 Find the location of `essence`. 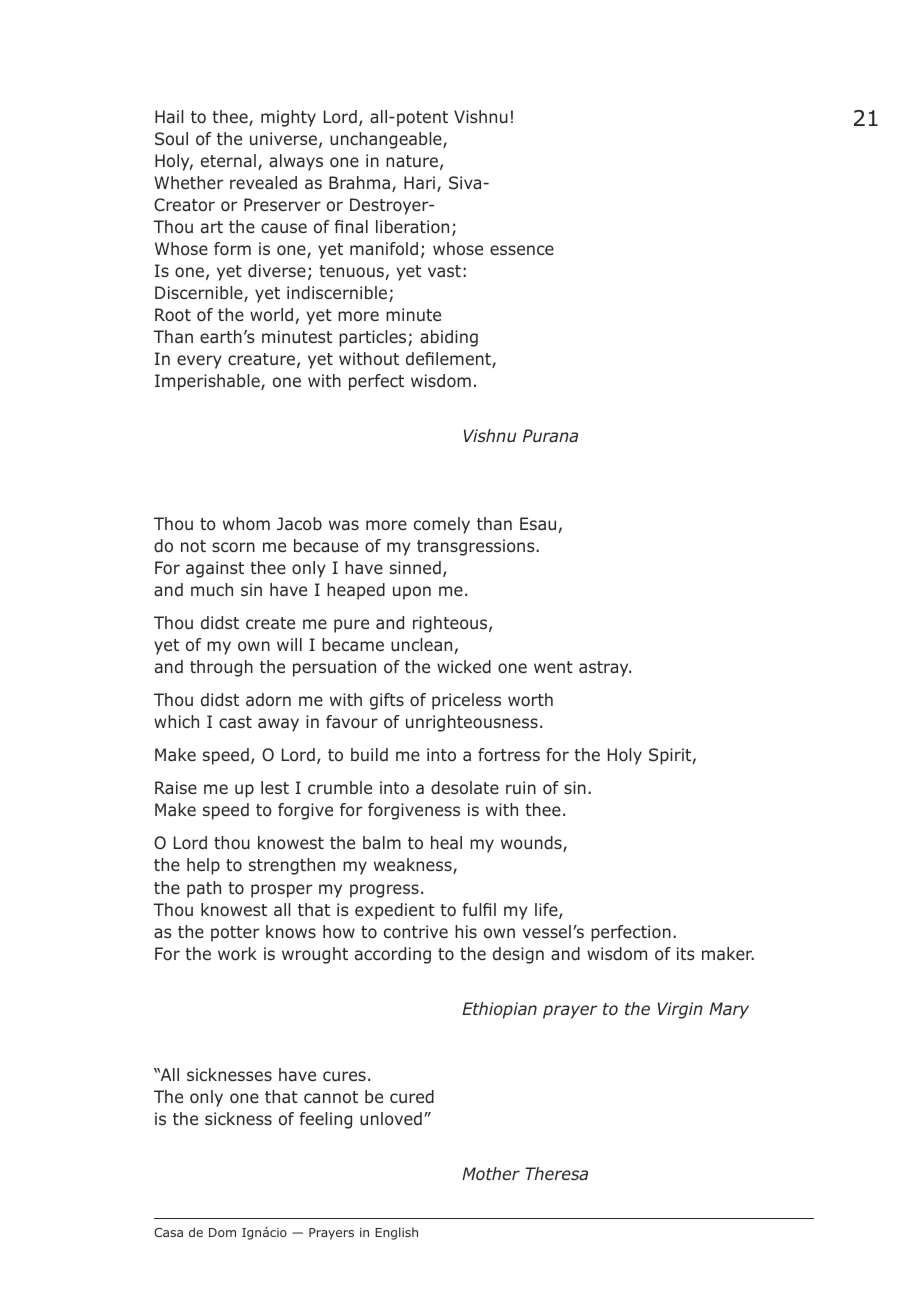

essence is located at coordinates (522, 250).
